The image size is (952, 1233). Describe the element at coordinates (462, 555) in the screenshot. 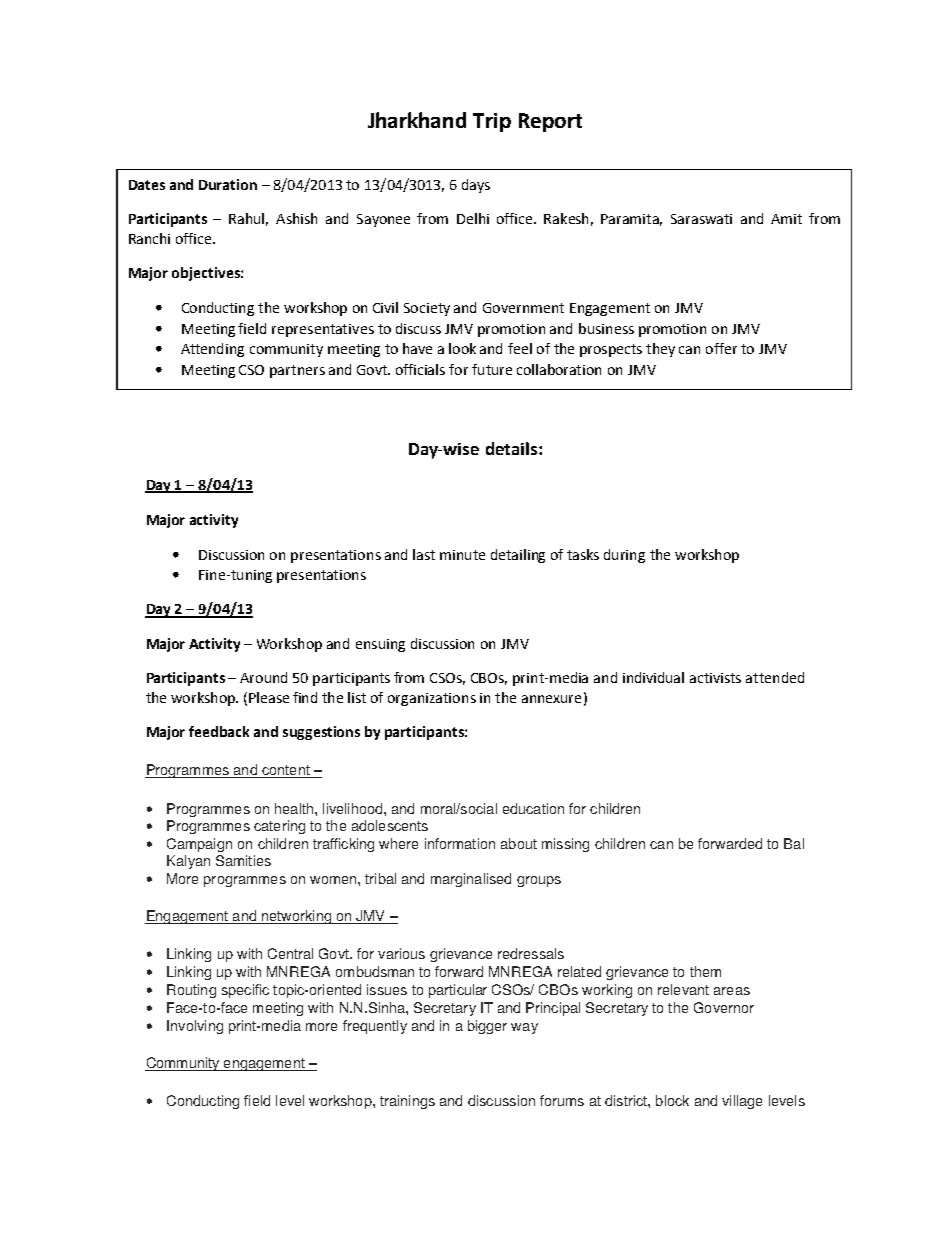

I see `minute` at that location.
